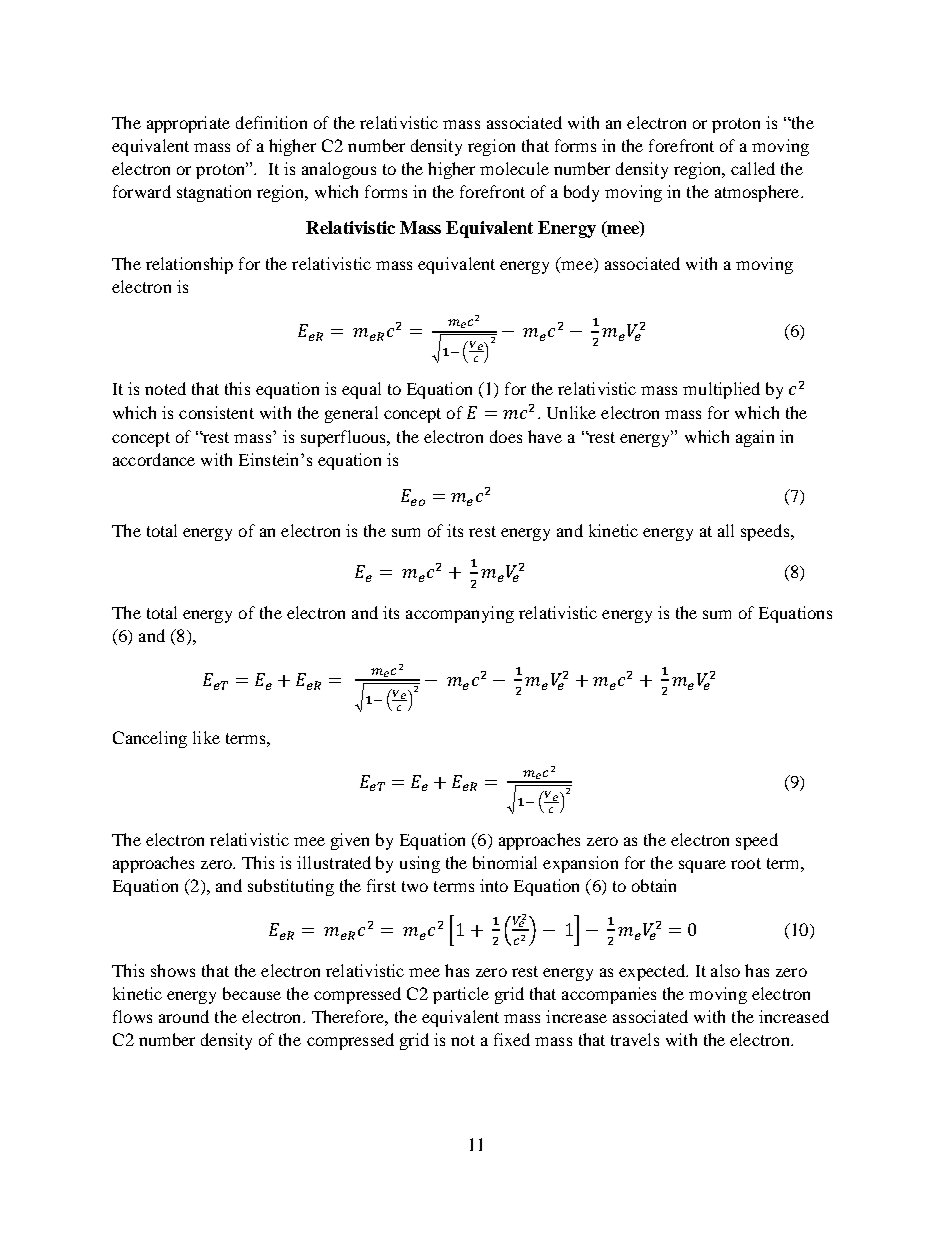 The image size is (952, 1233). Describe the element at coordinates (514, 168) in the screenshot. I see `molecule` at that location.
